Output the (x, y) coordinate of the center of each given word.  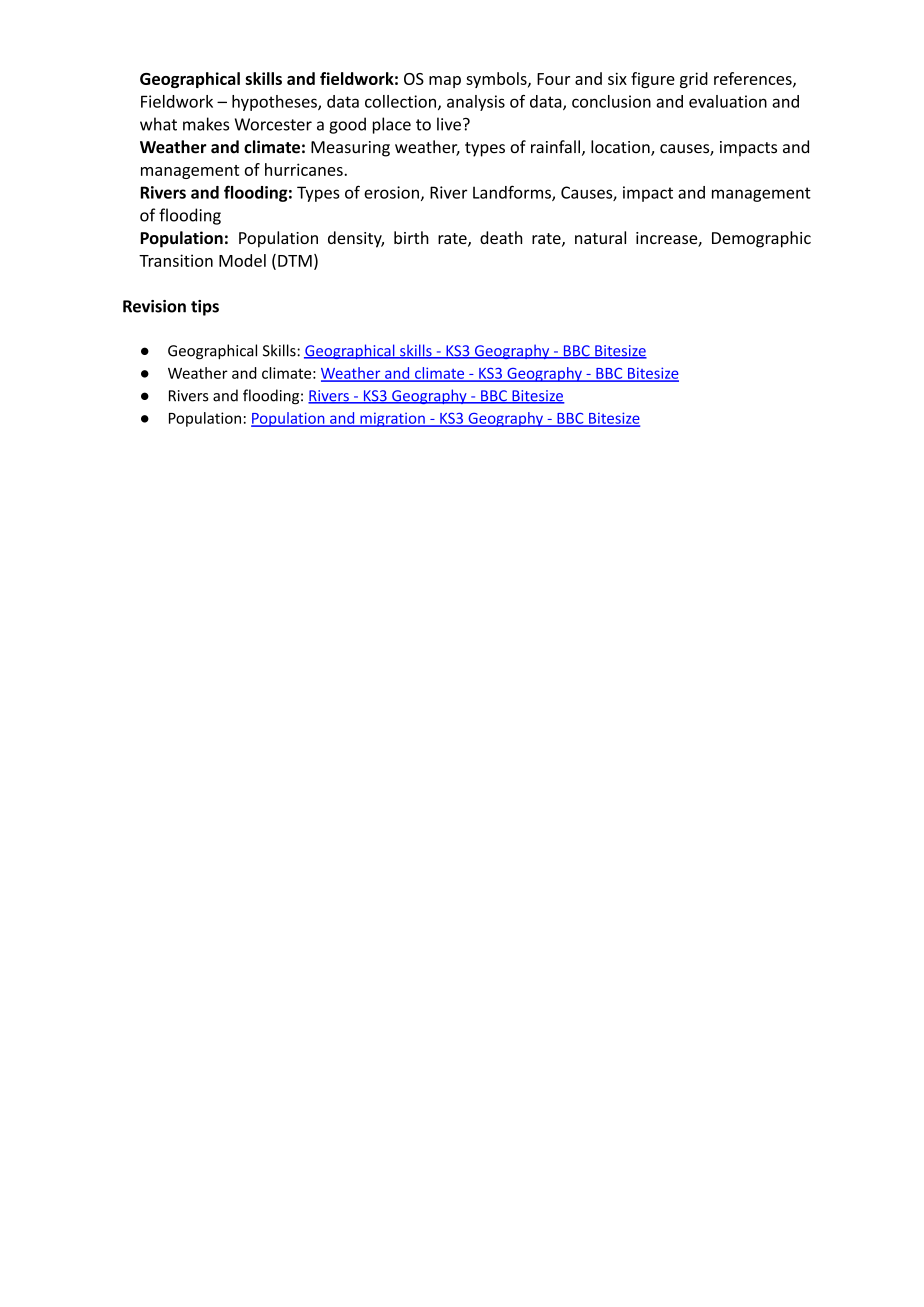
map (445, 82)
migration (392, 419)
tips (205, 308)
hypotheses (275, 103)
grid (694, 80)
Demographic (761, 239)
